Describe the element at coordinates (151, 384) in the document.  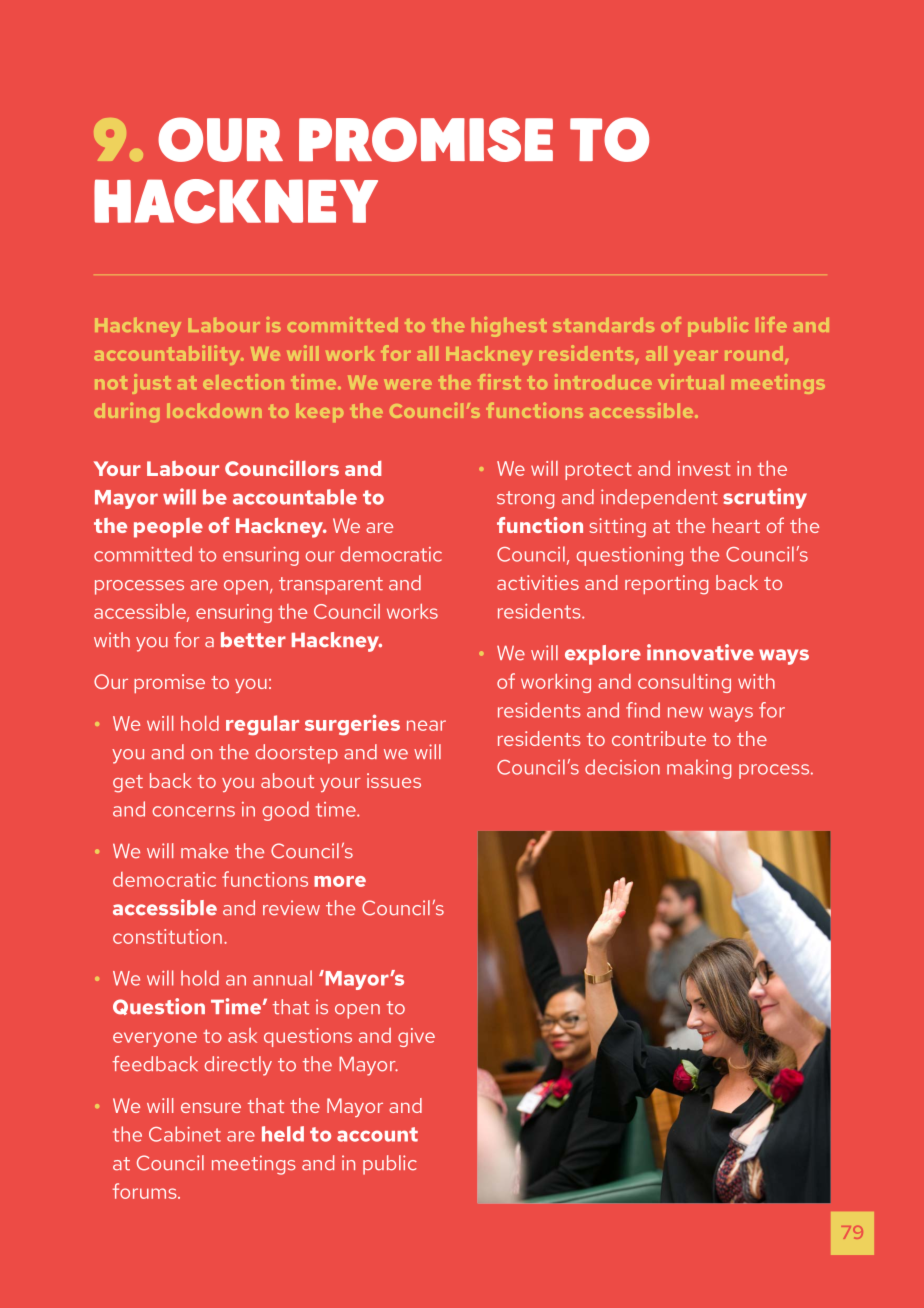
I see `just` at that location.
